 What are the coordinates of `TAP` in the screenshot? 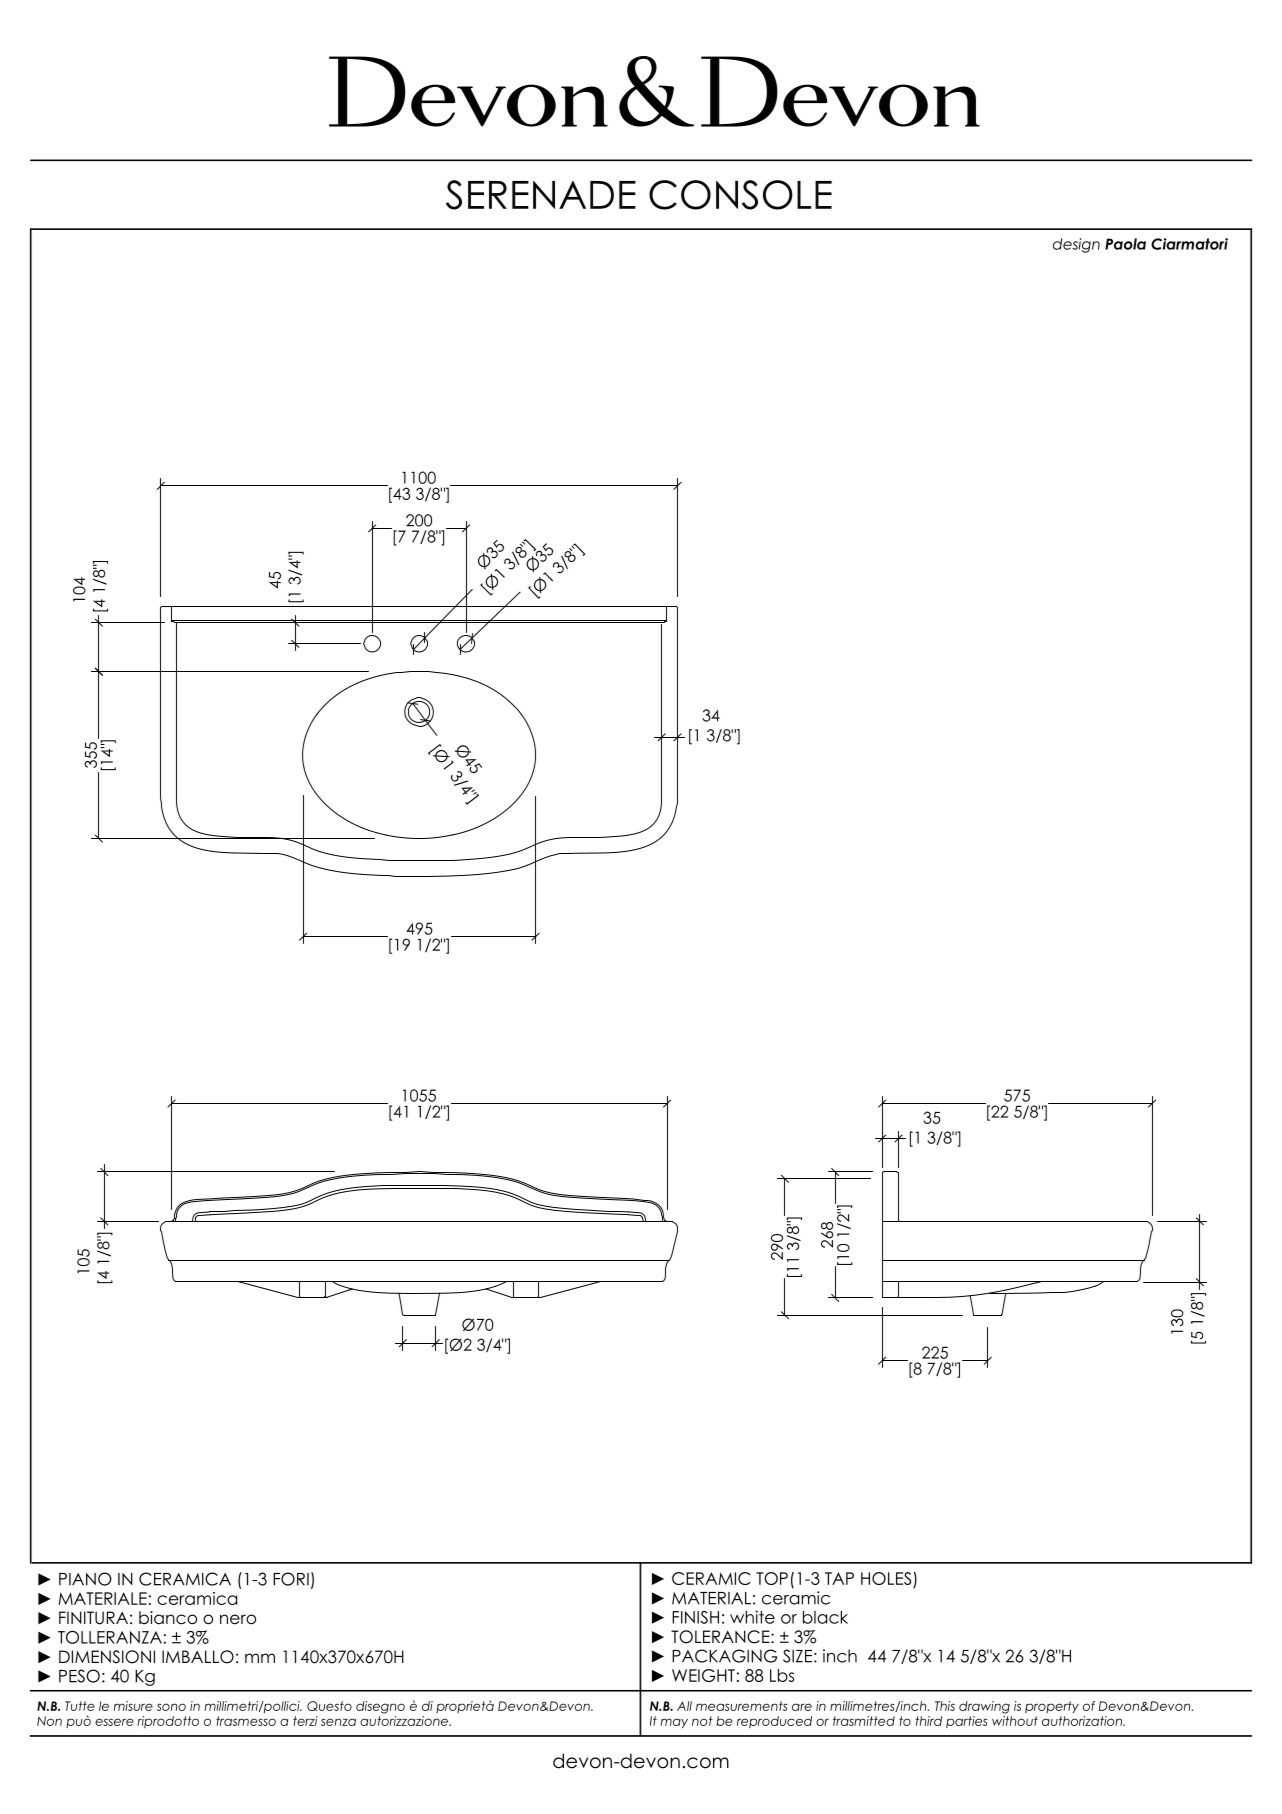 It's located at (839, 1578).
